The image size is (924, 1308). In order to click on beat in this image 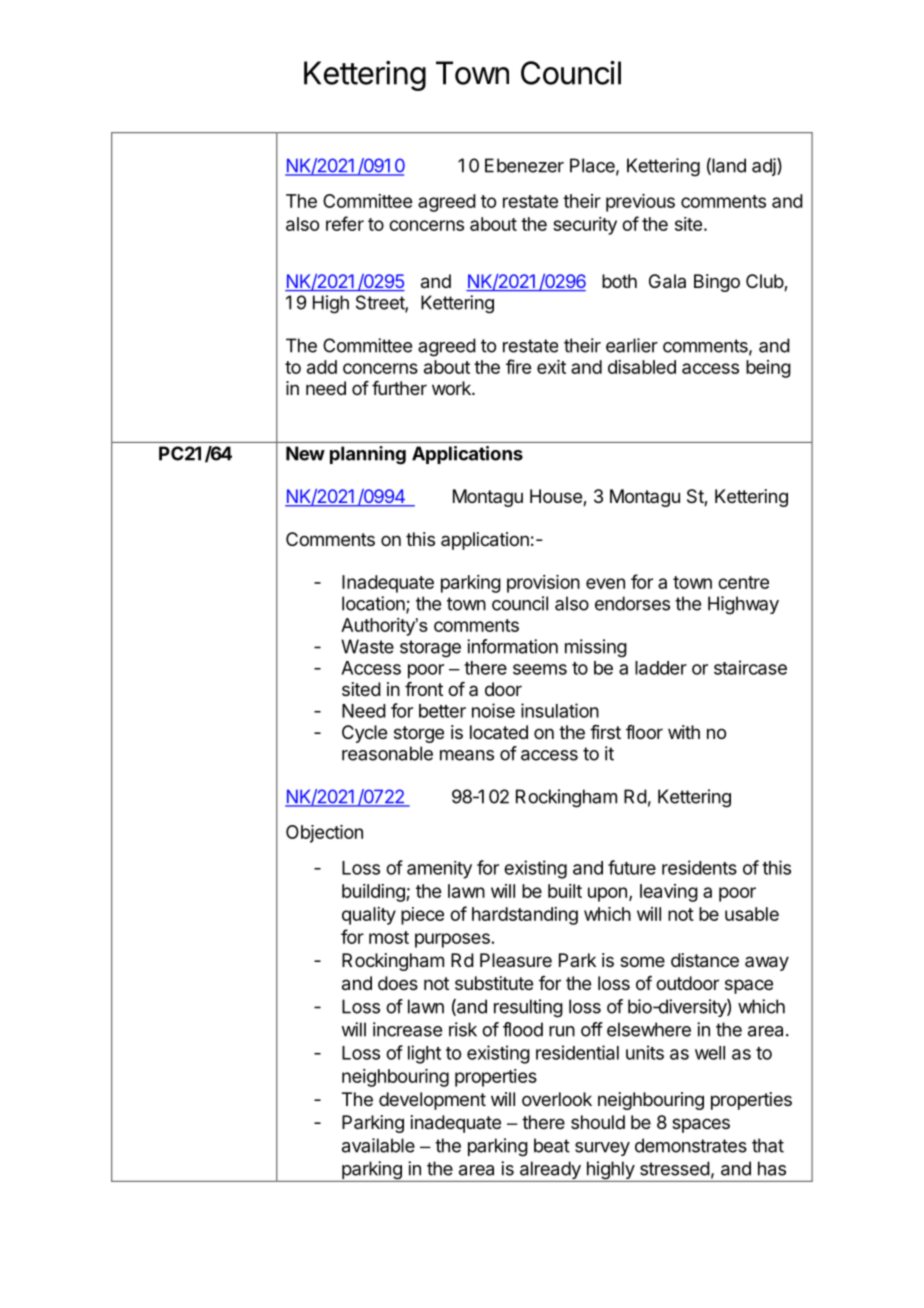, I will do `click(552, 1145)`.
